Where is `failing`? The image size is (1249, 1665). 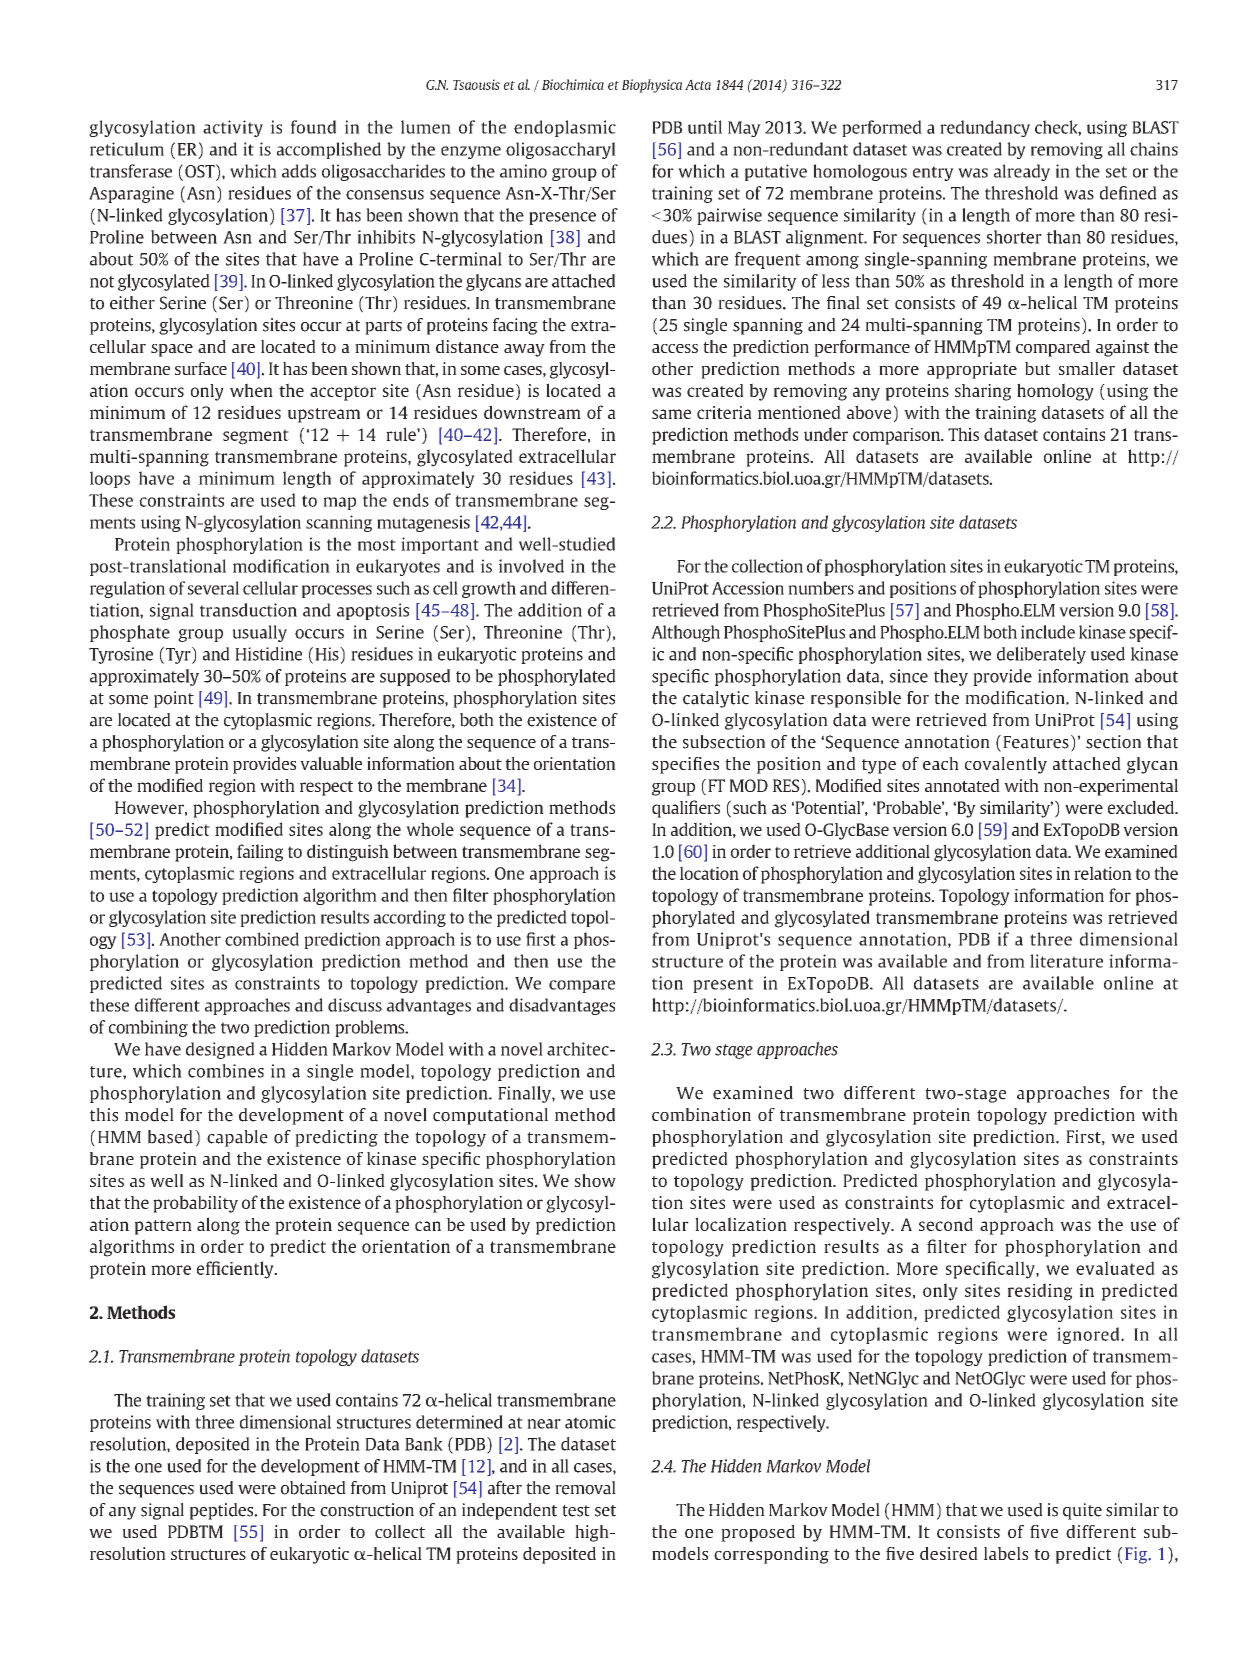
failing is located at coordinates (260, 853).
